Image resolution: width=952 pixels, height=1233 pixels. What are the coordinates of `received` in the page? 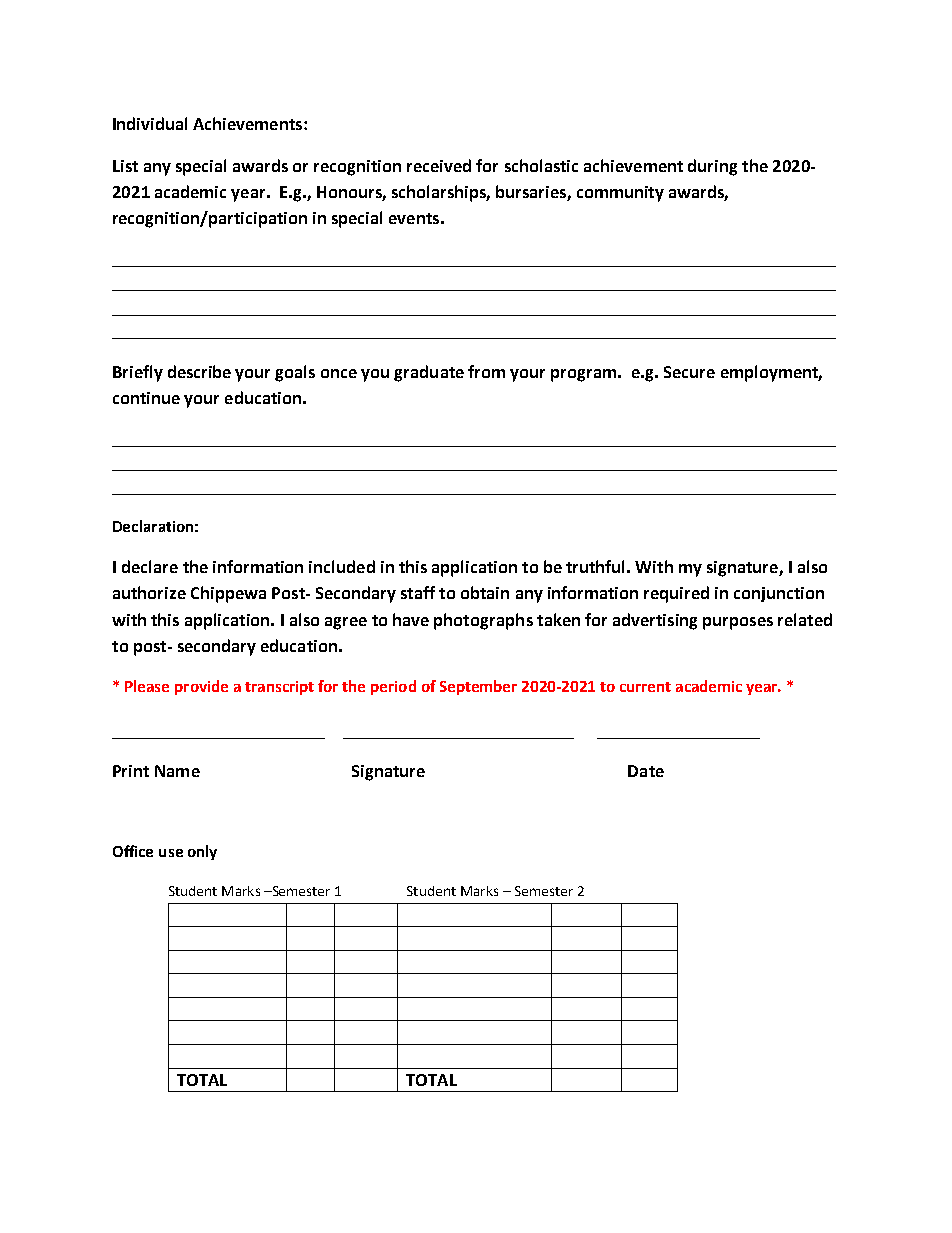 It's located at (439, 165).
